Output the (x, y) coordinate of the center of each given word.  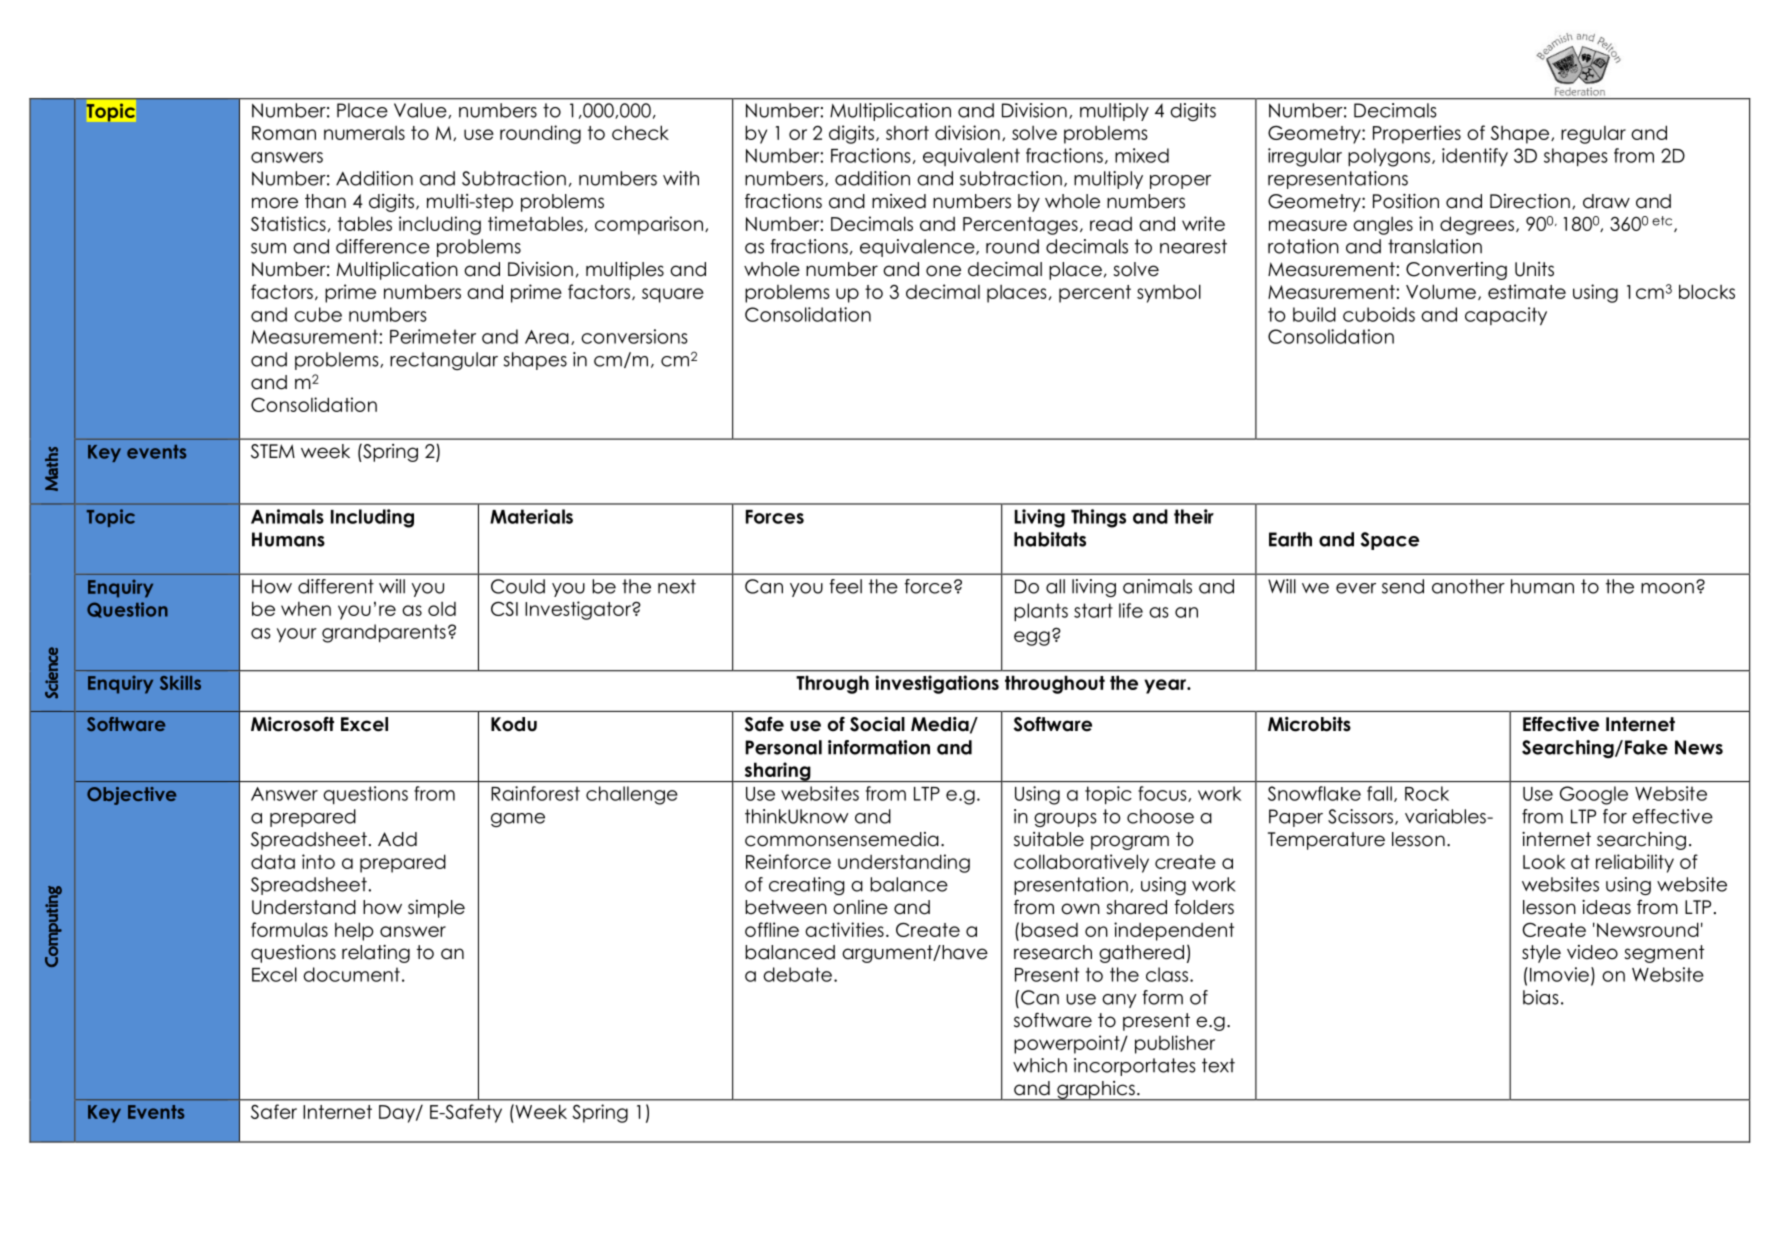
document (351, 974)
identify (1475, 157)
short (907, 133)
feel (845, 586)
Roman (284, 133)
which (1040, 1065)
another (1468, 586)
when (306, 609)
